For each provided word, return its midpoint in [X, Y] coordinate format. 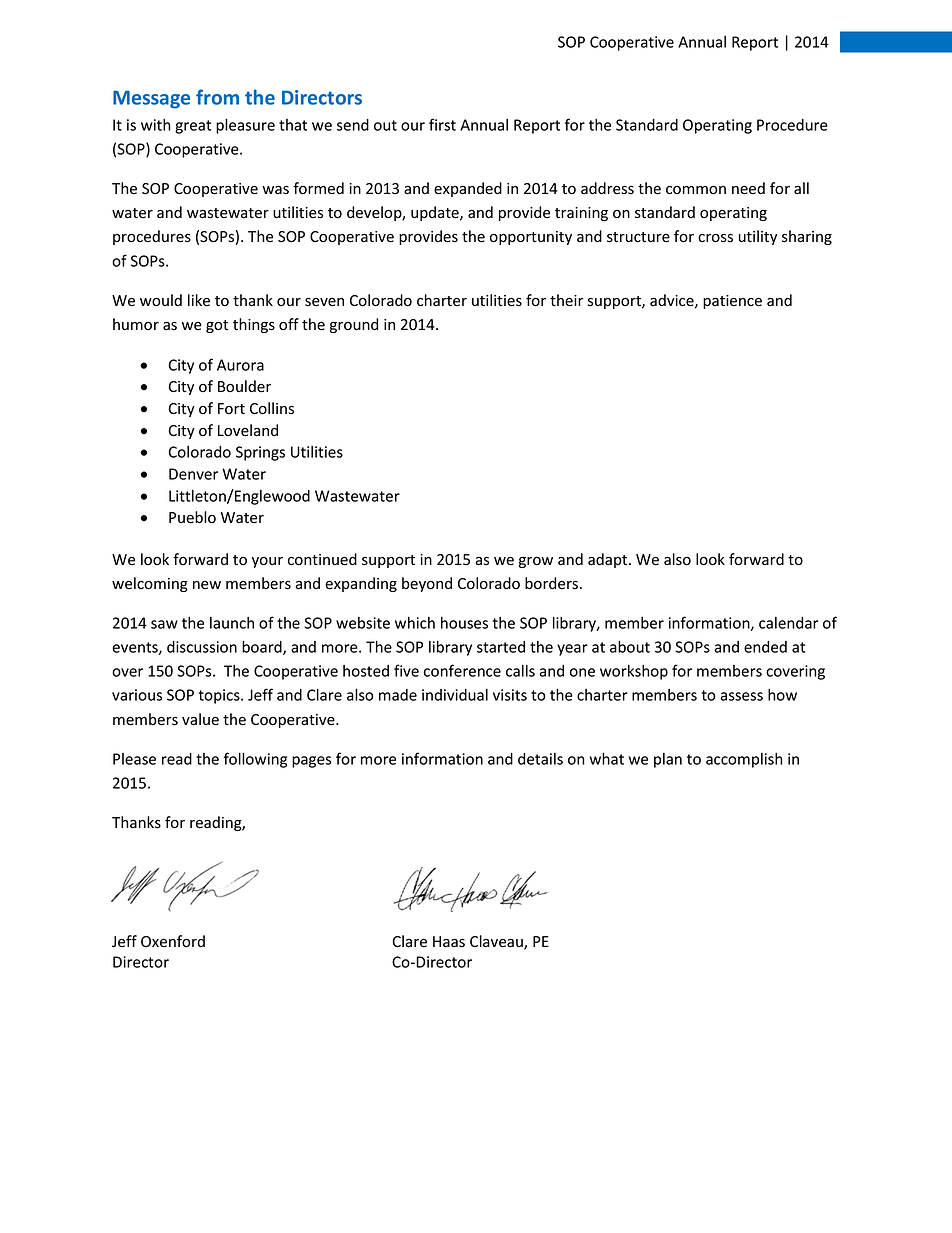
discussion [202, 647]
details [540, 759]
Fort [231, 408]
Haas [449, 942]
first [442, 124]
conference [462, 670]
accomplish [744, 760]
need [748, 188]
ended [765, 647]
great [193, 127]
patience [732, 302]
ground [354, 325]
